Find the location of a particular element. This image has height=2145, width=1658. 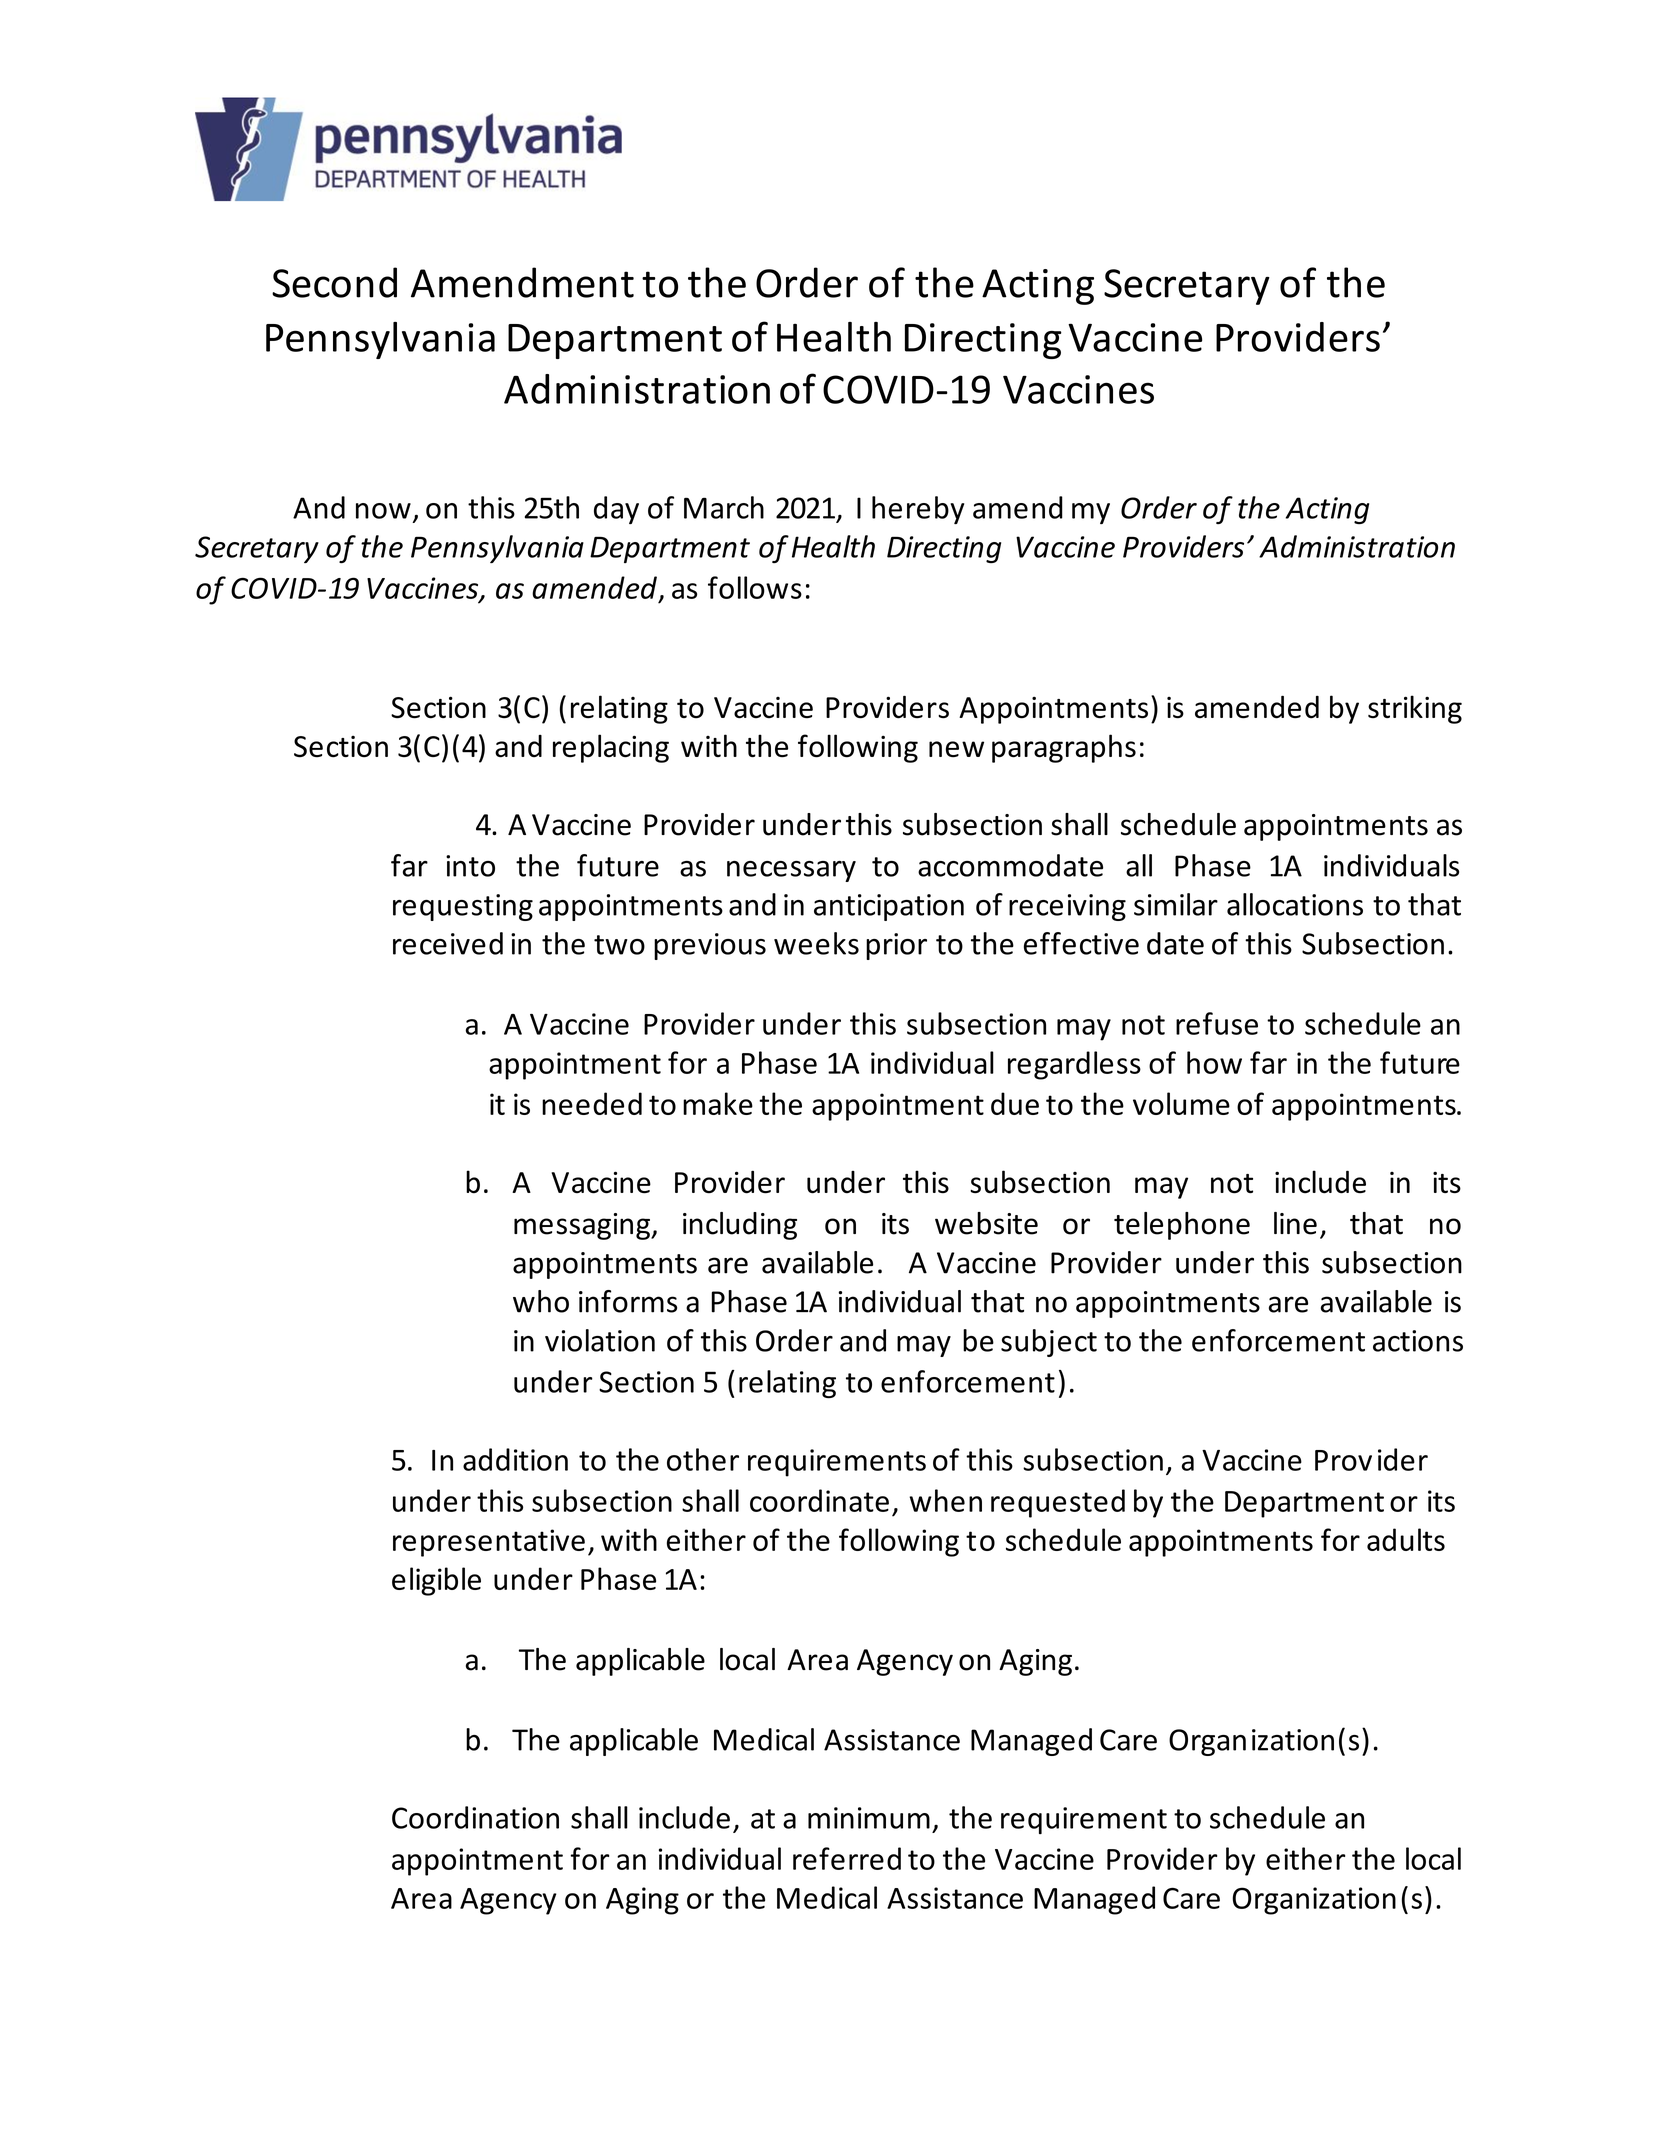

adults is located at coordinates (1406, 1539).
